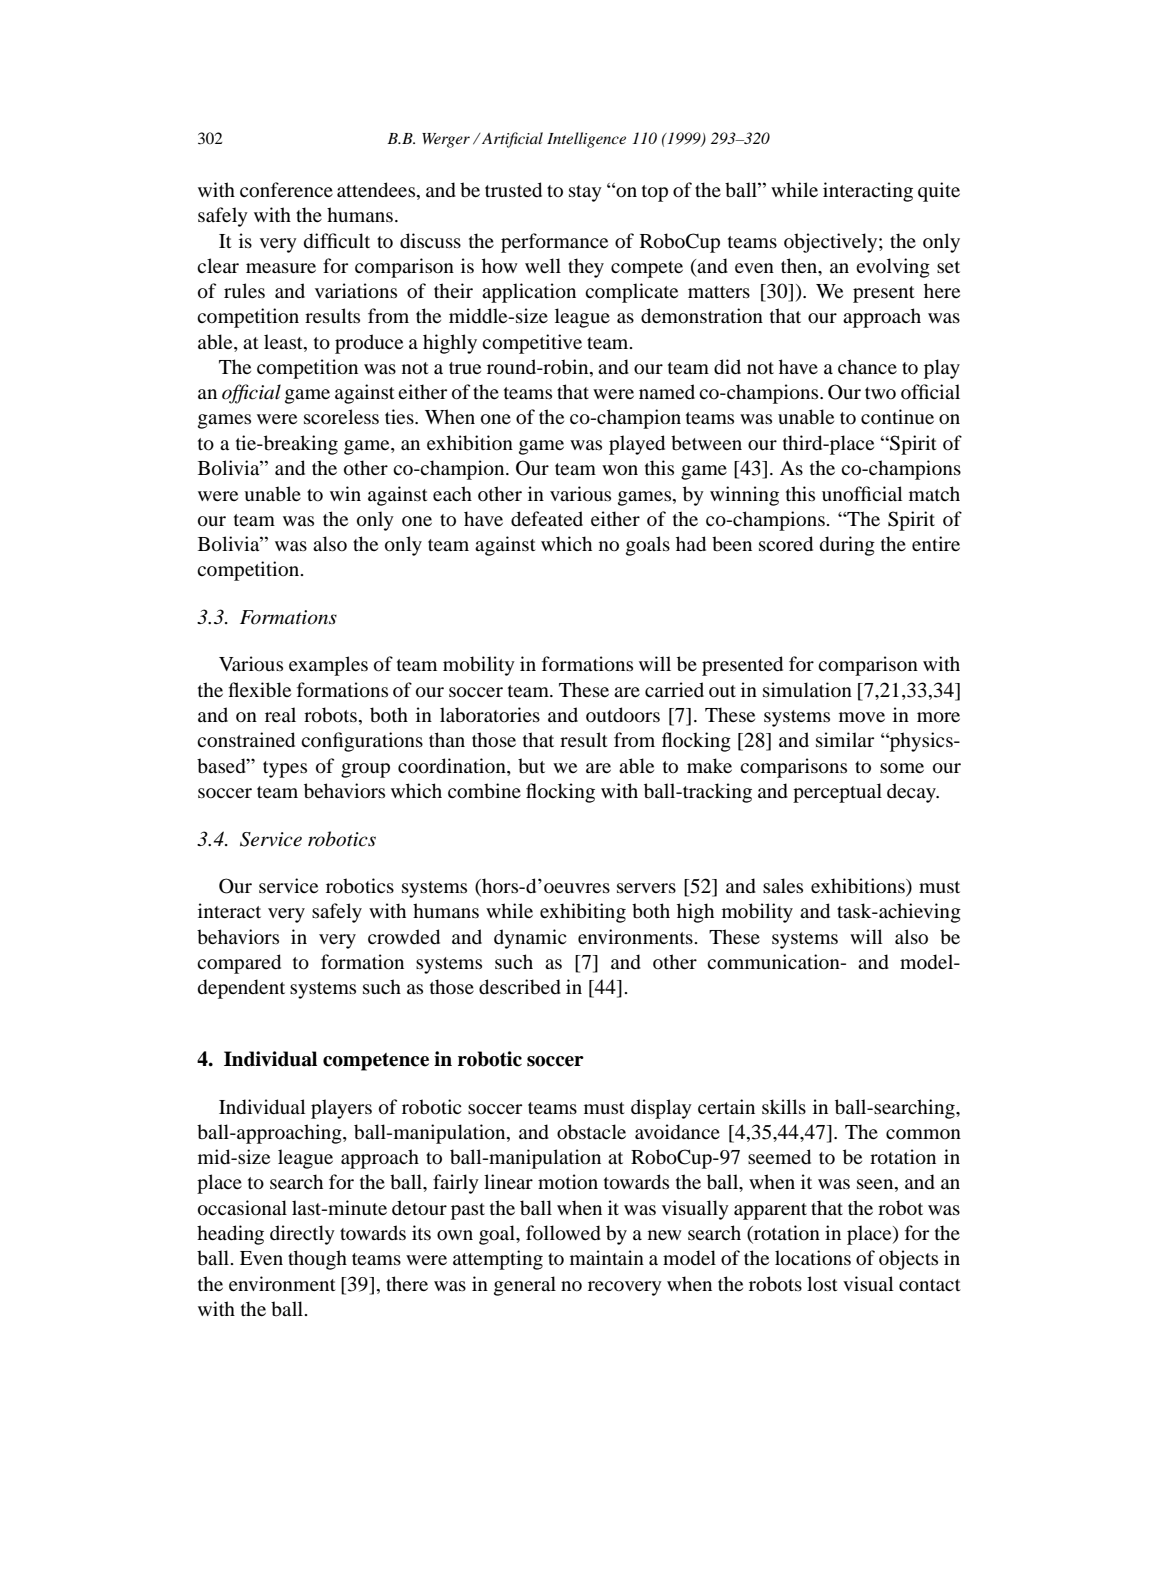  What do you see at coordinates (520, 987) in the screenshot?
I see `described` at bounding box center [520, 987].
